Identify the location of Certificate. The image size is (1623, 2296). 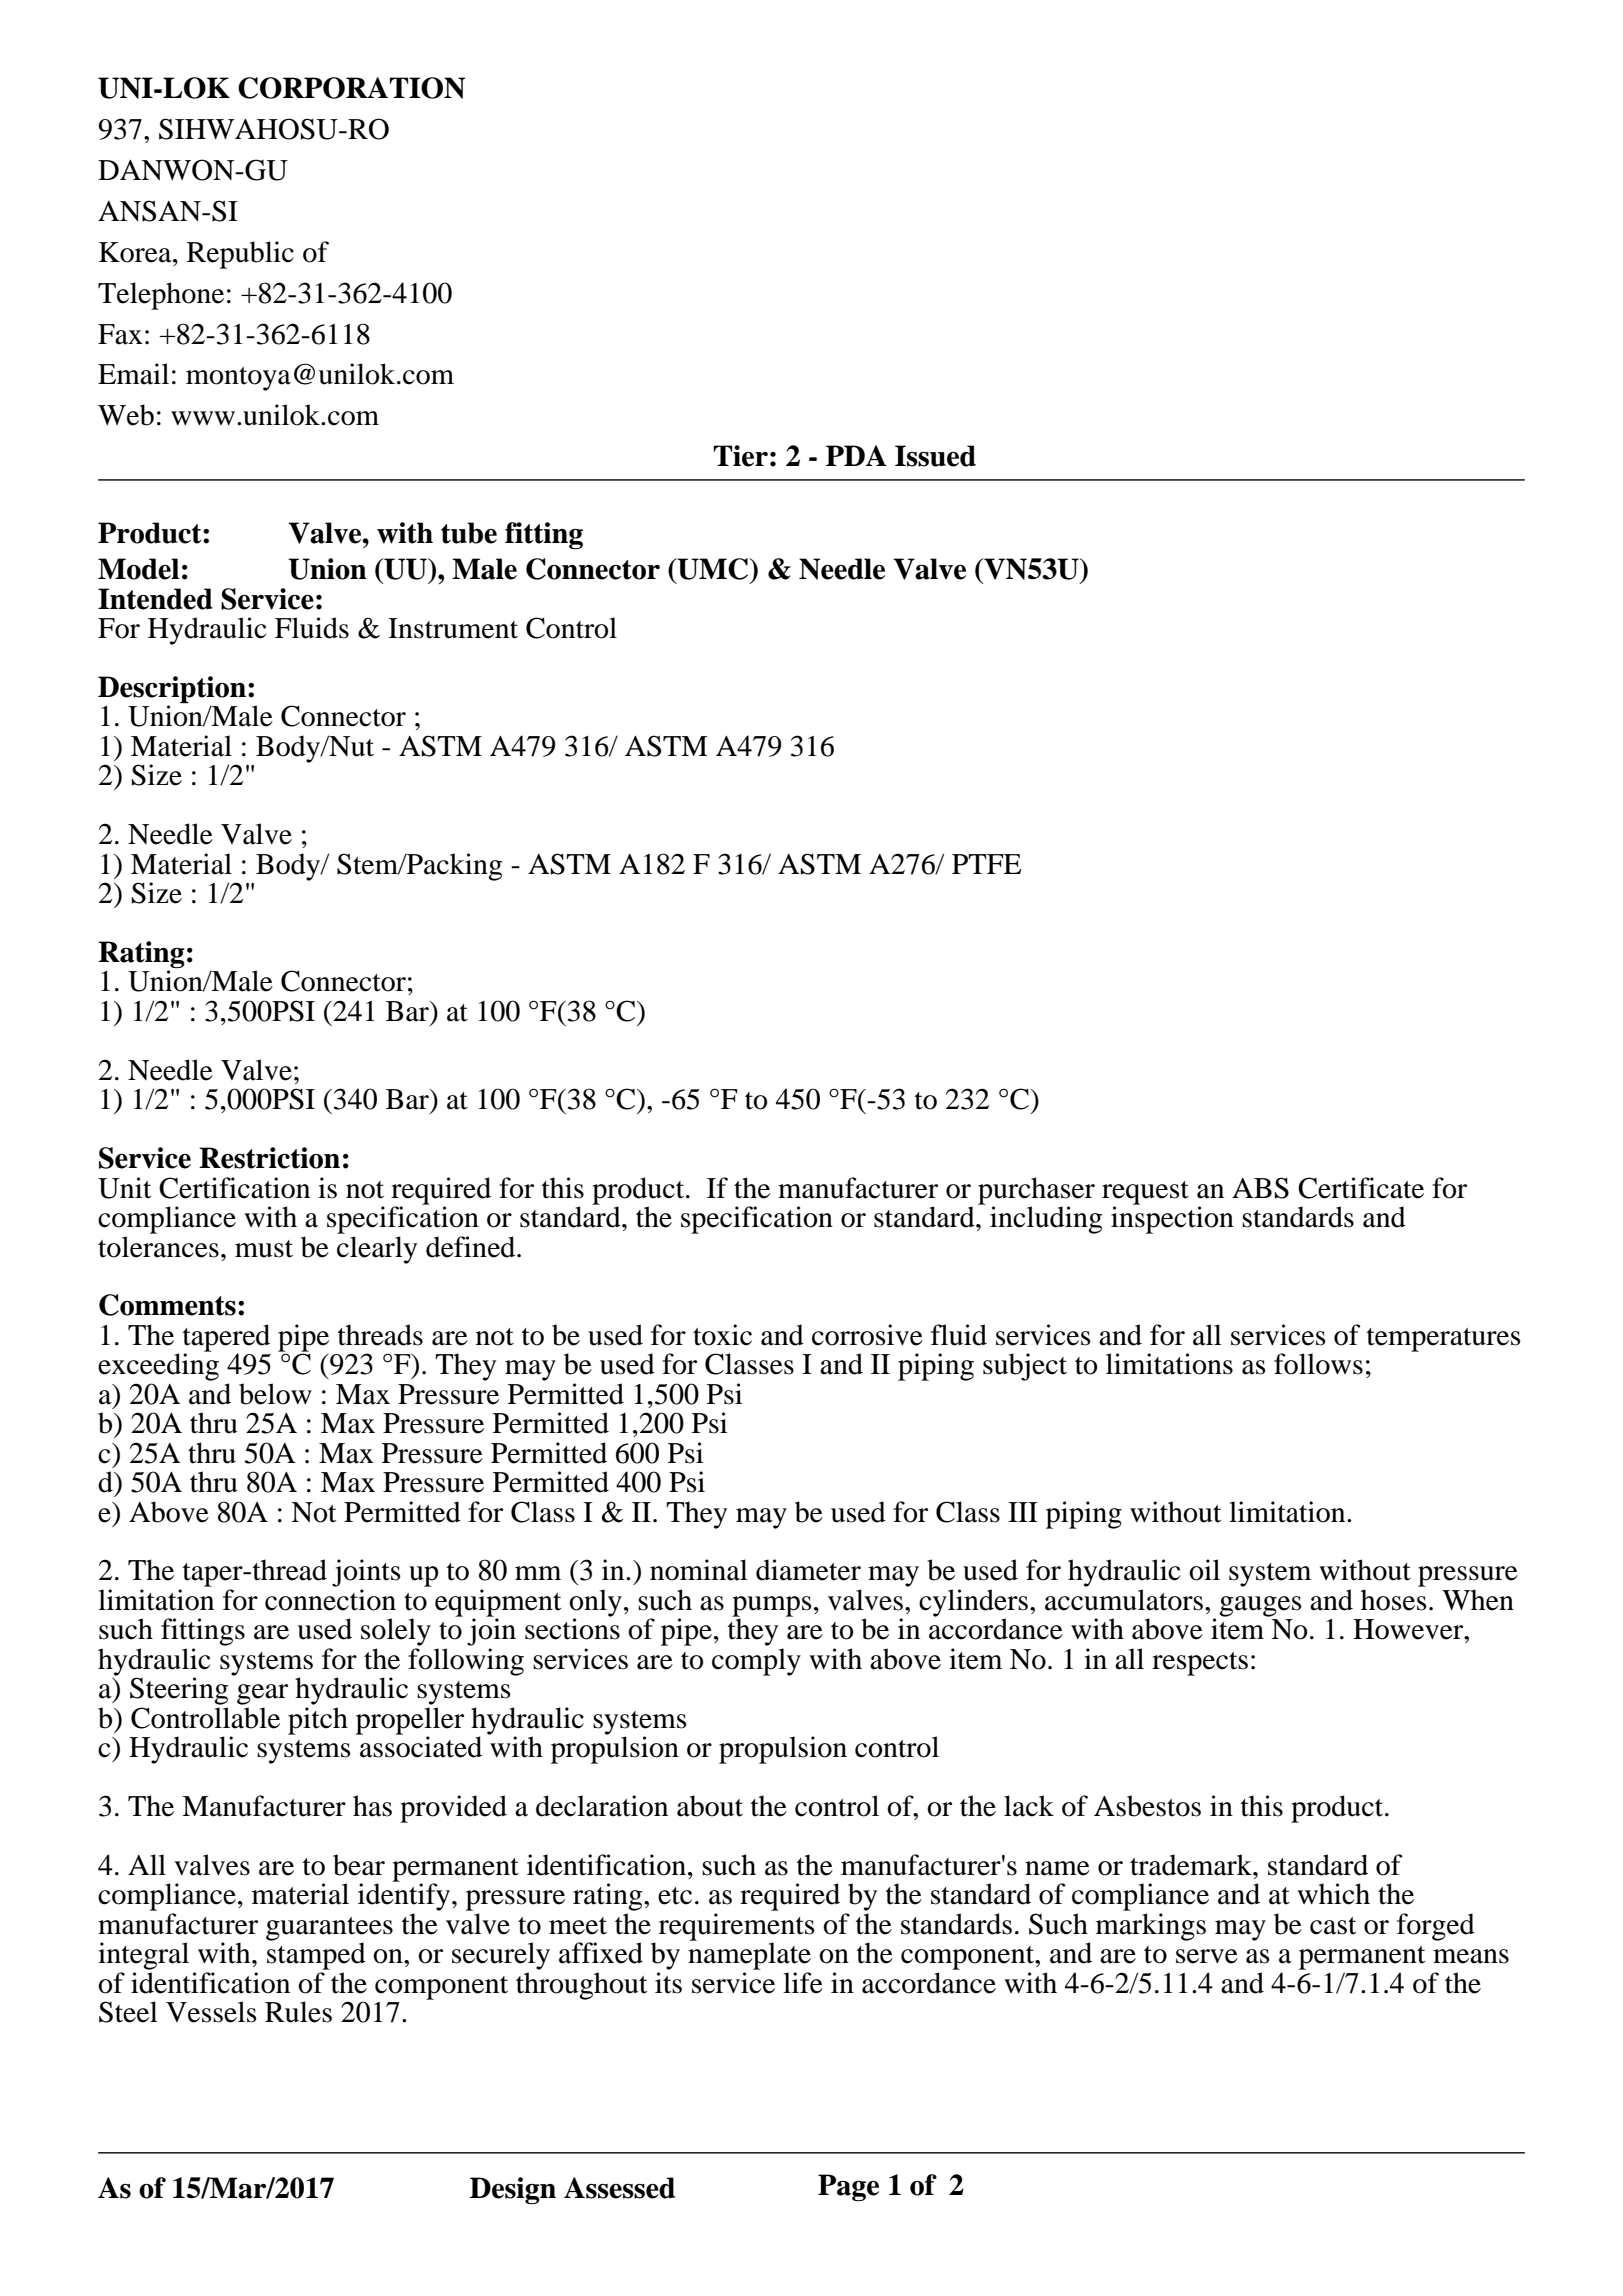
(1361, 1188).
